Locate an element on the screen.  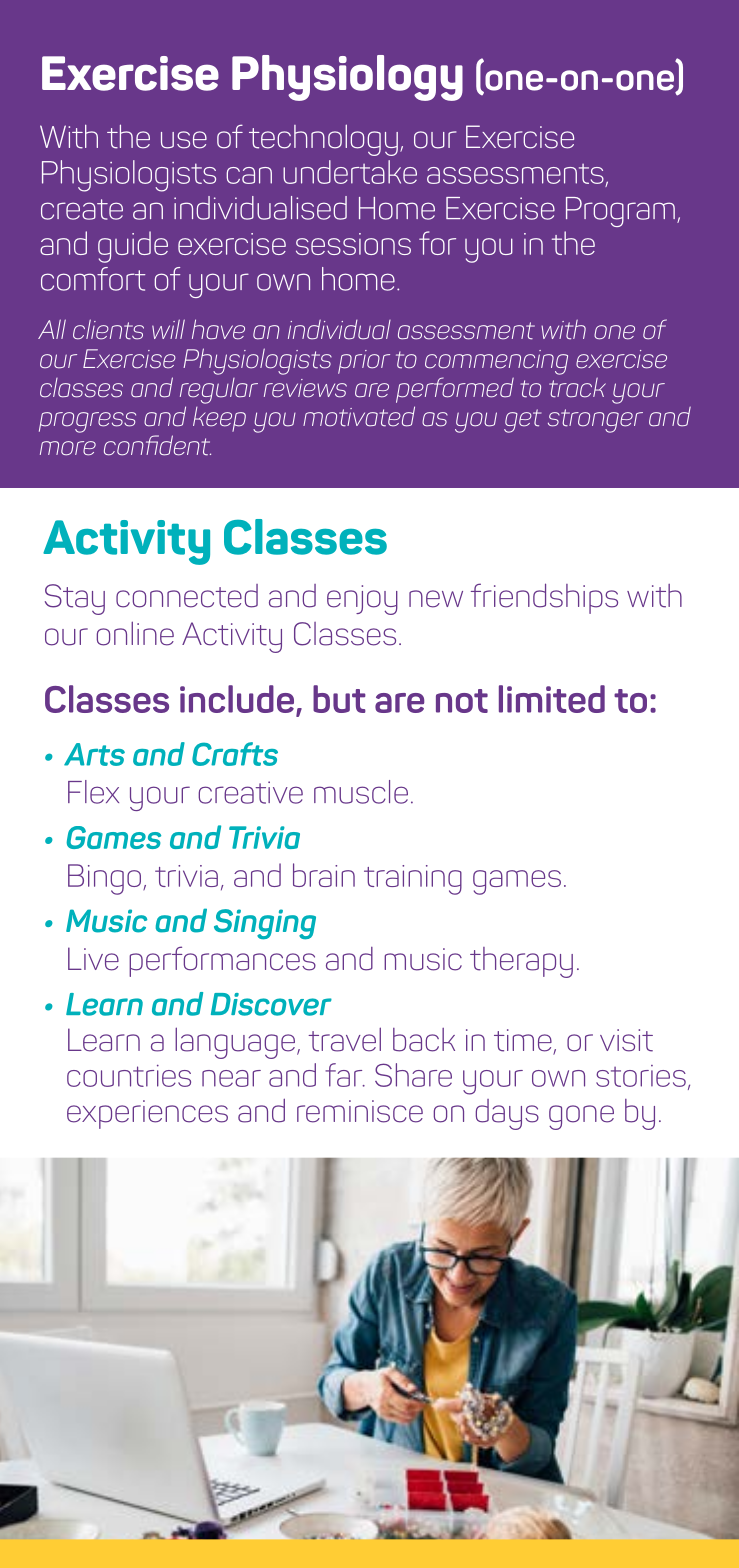
Program is located at coordinates (620, 212).
